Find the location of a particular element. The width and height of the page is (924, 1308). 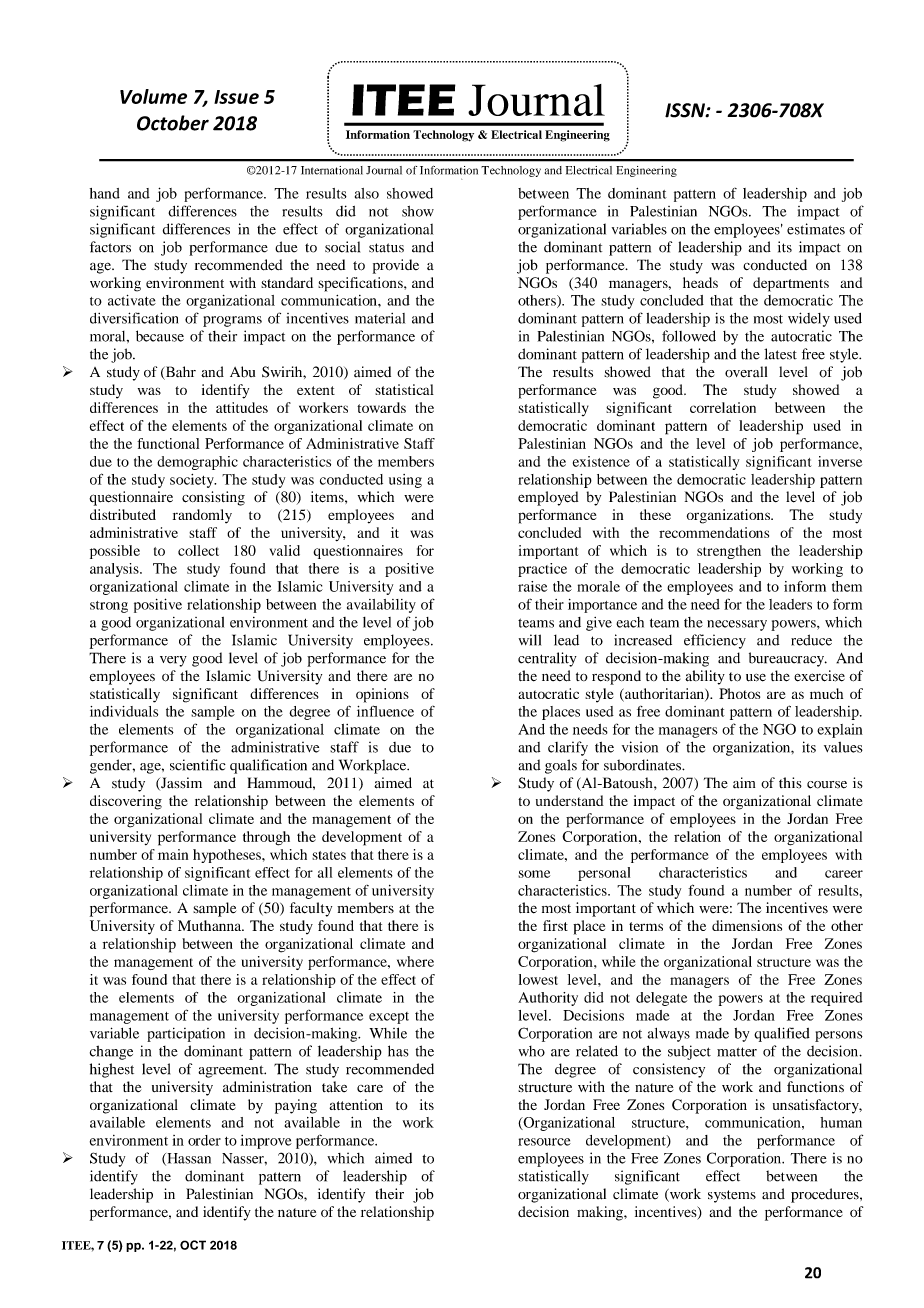

October is located at coordinates (173, 123).
